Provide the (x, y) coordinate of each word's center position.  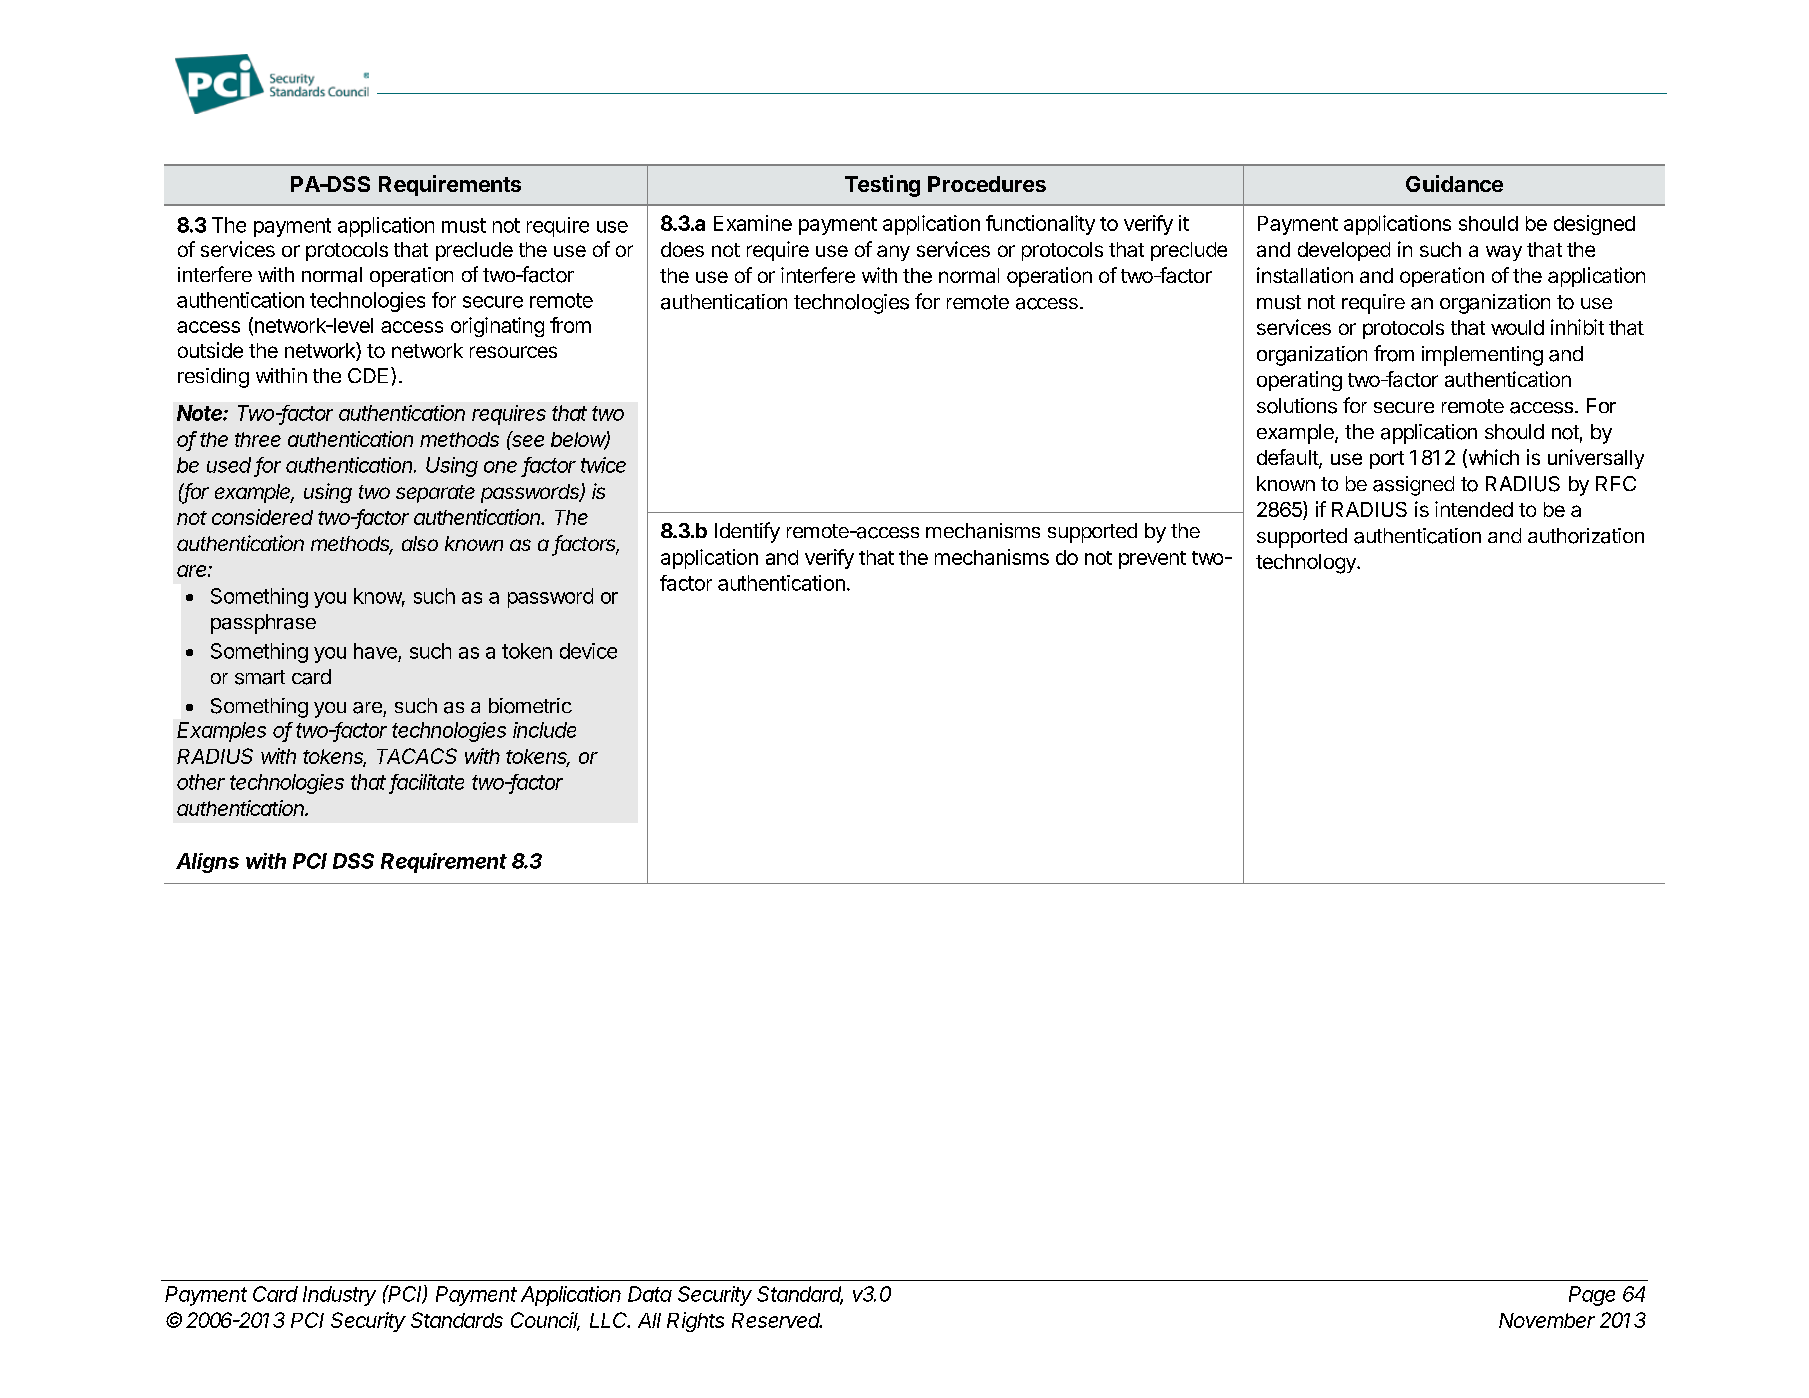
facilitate (427, 783)
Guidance (1454, 183)
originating (497, 327)
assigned (1413, 486)
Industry (339, 1296)
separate (435, 494)
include (544, 730)
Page (1592, 1296)
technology (1307, 564)
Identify (747, 532)
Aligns (207, 863)
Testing (882, 186)
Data (650, 1294)
